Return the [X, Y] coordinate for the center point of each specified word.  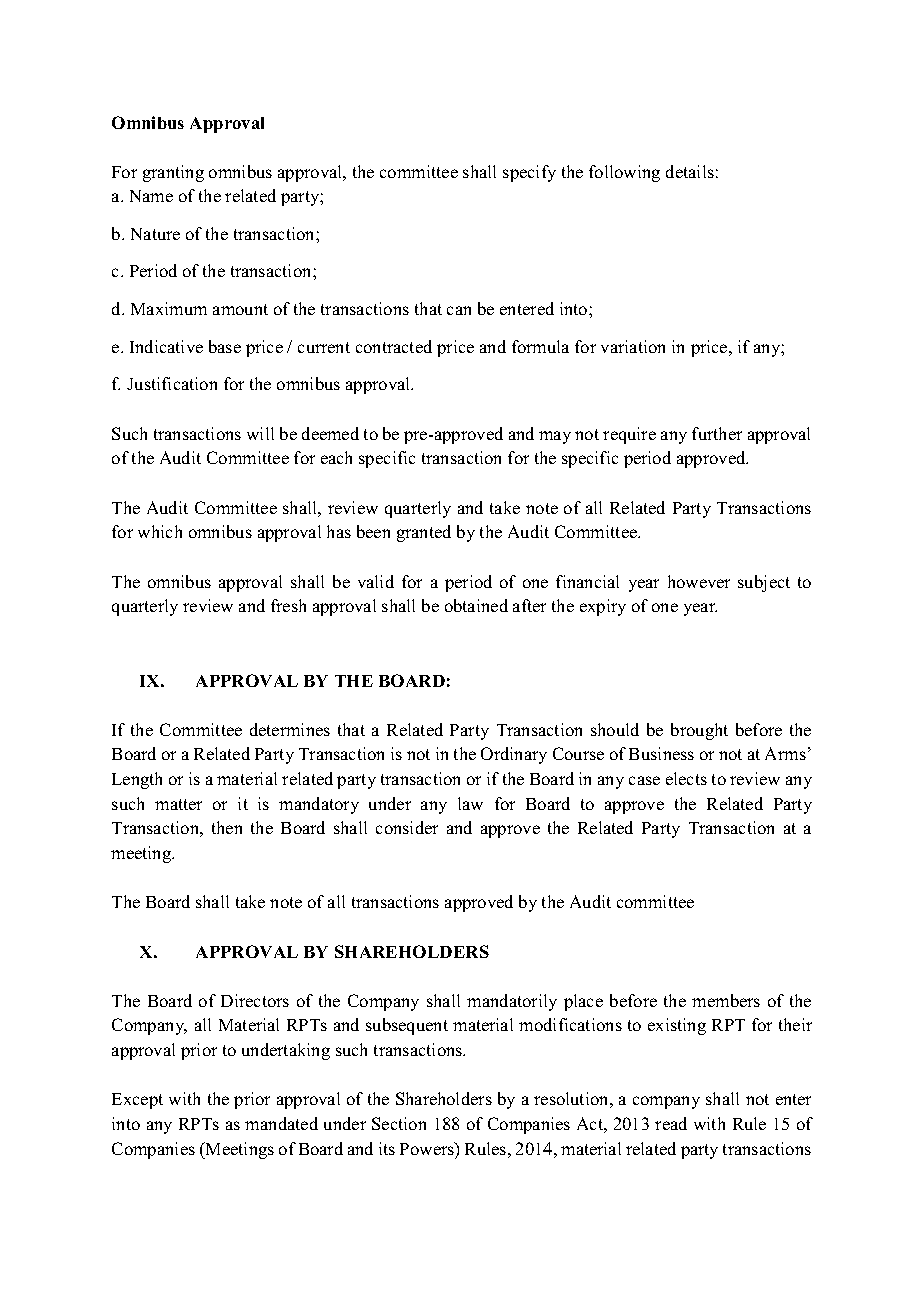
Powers [428, 1148]
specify [529, 173]
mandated [281, 1123]
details [690, 171]
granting [173, 173]
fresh [288, 605]
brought [699, 731]
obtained [476, 605]
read [671, 1123]
